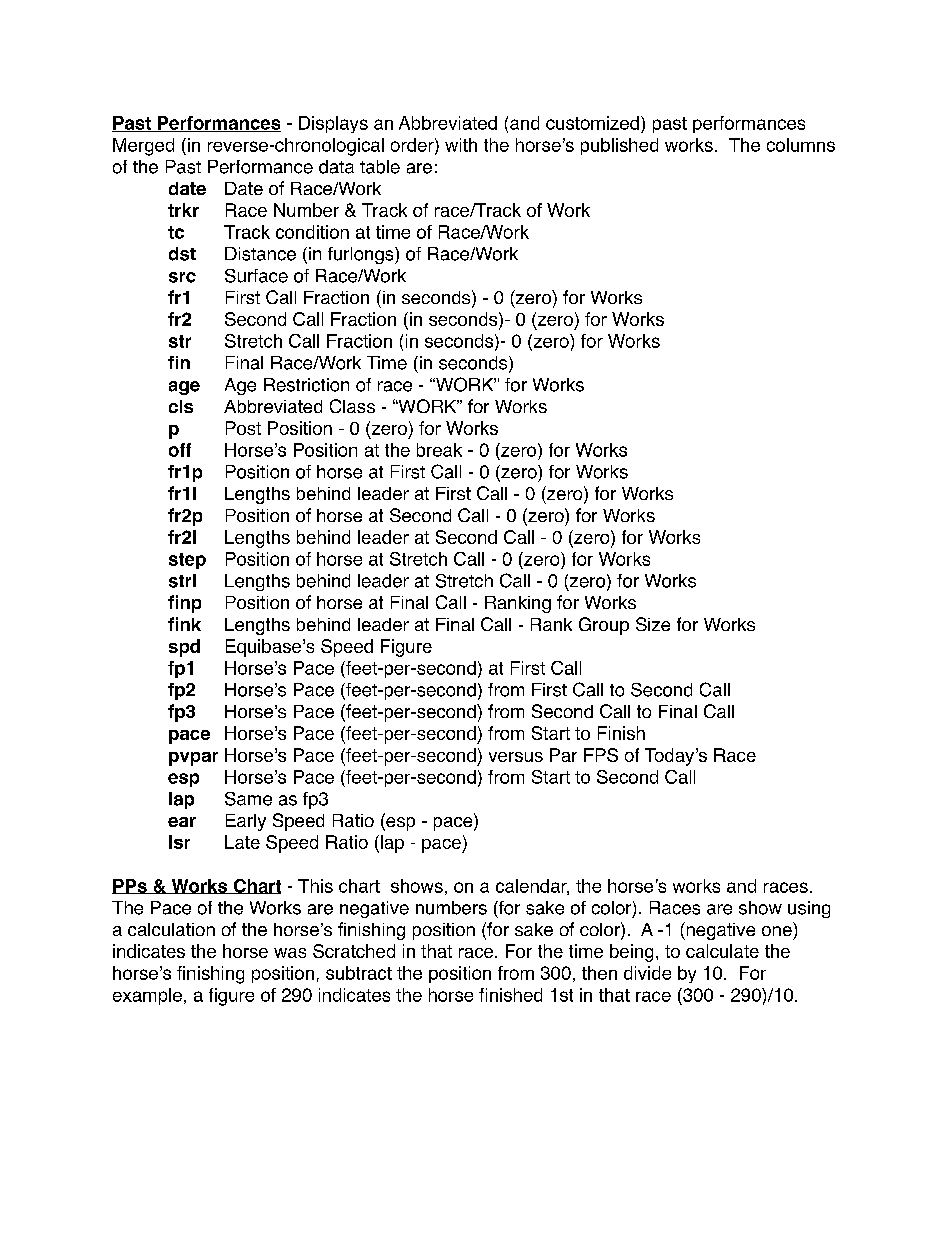 The height and width of the image is (1233, 952). What do you see at coordinates (143, 147) in the image?
I see `Merged` at bounding box center [143, 147].
